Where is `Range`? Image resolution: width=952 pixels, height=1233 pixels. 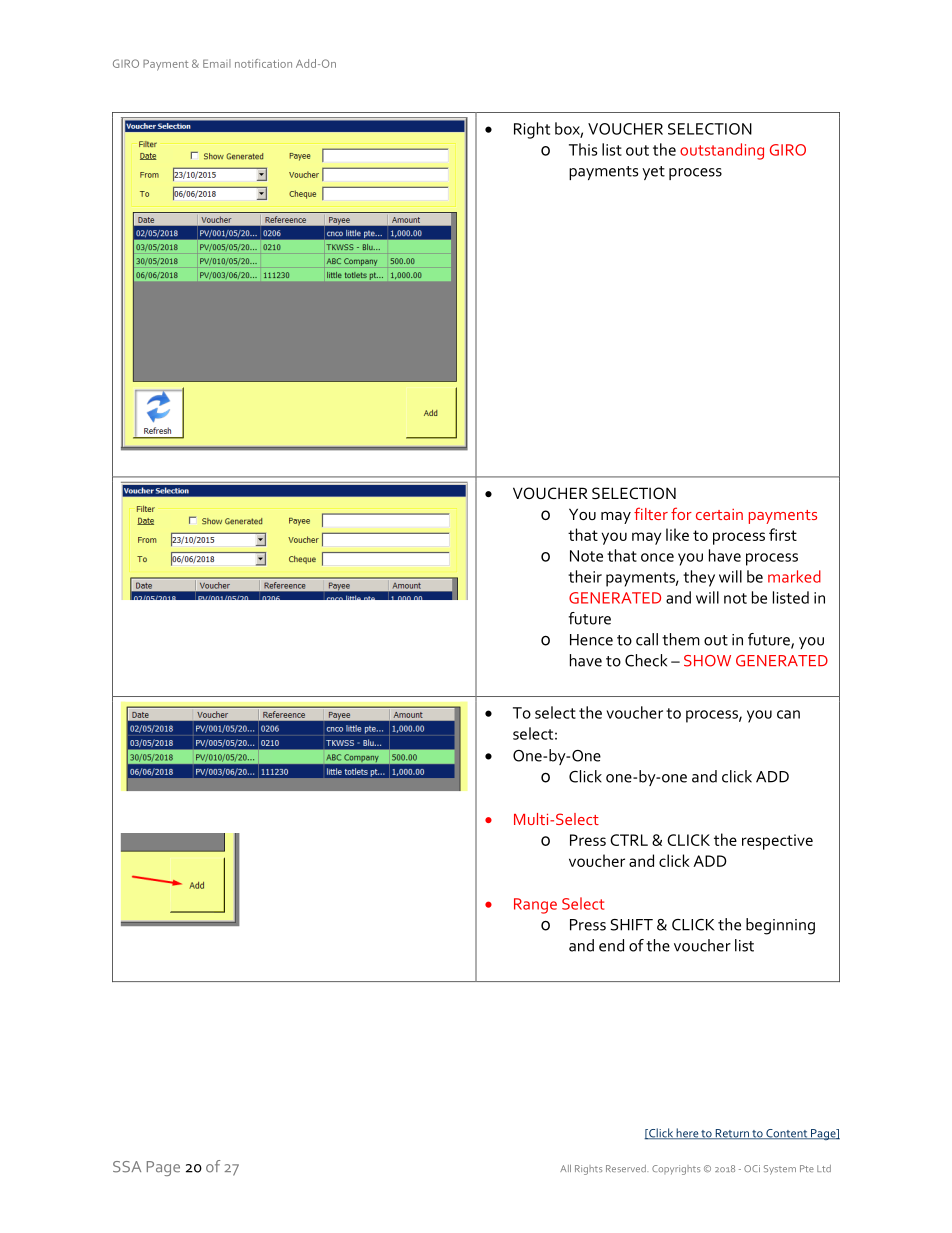 Range is located at coordinates (535, 906).
